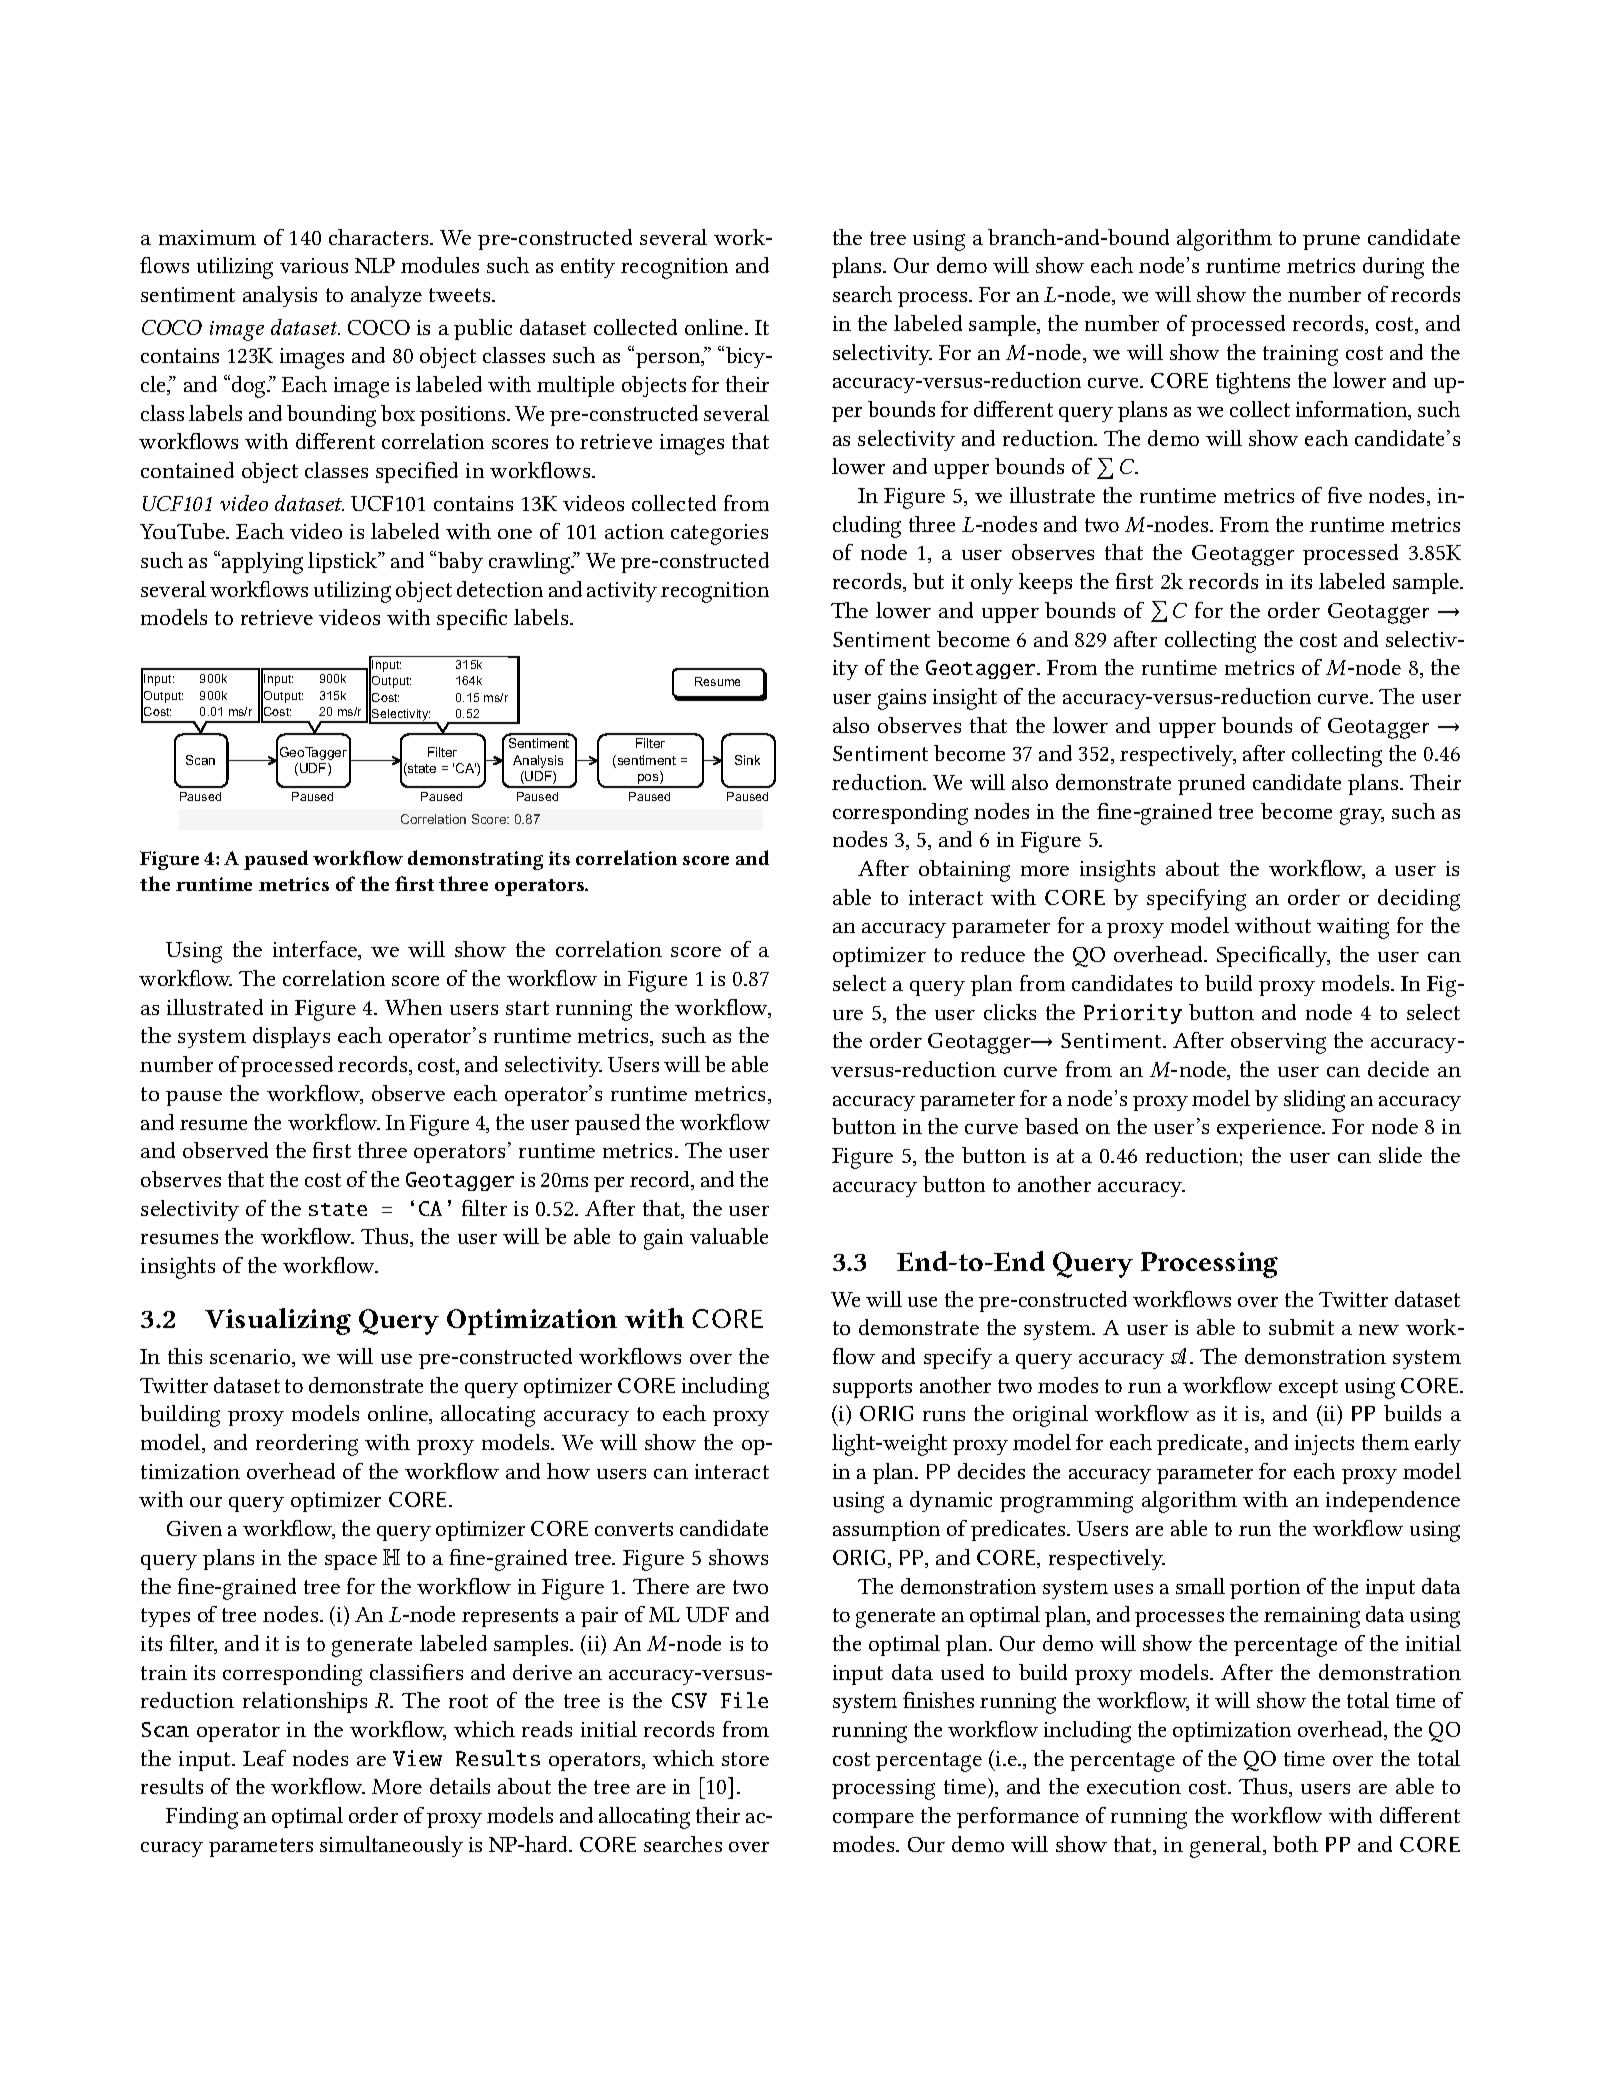 The image size is (1602, 2074). What do you see at coordinates (872, 1388) in the screenshot?
I see `supports` at bounding box center [872, 1388].
